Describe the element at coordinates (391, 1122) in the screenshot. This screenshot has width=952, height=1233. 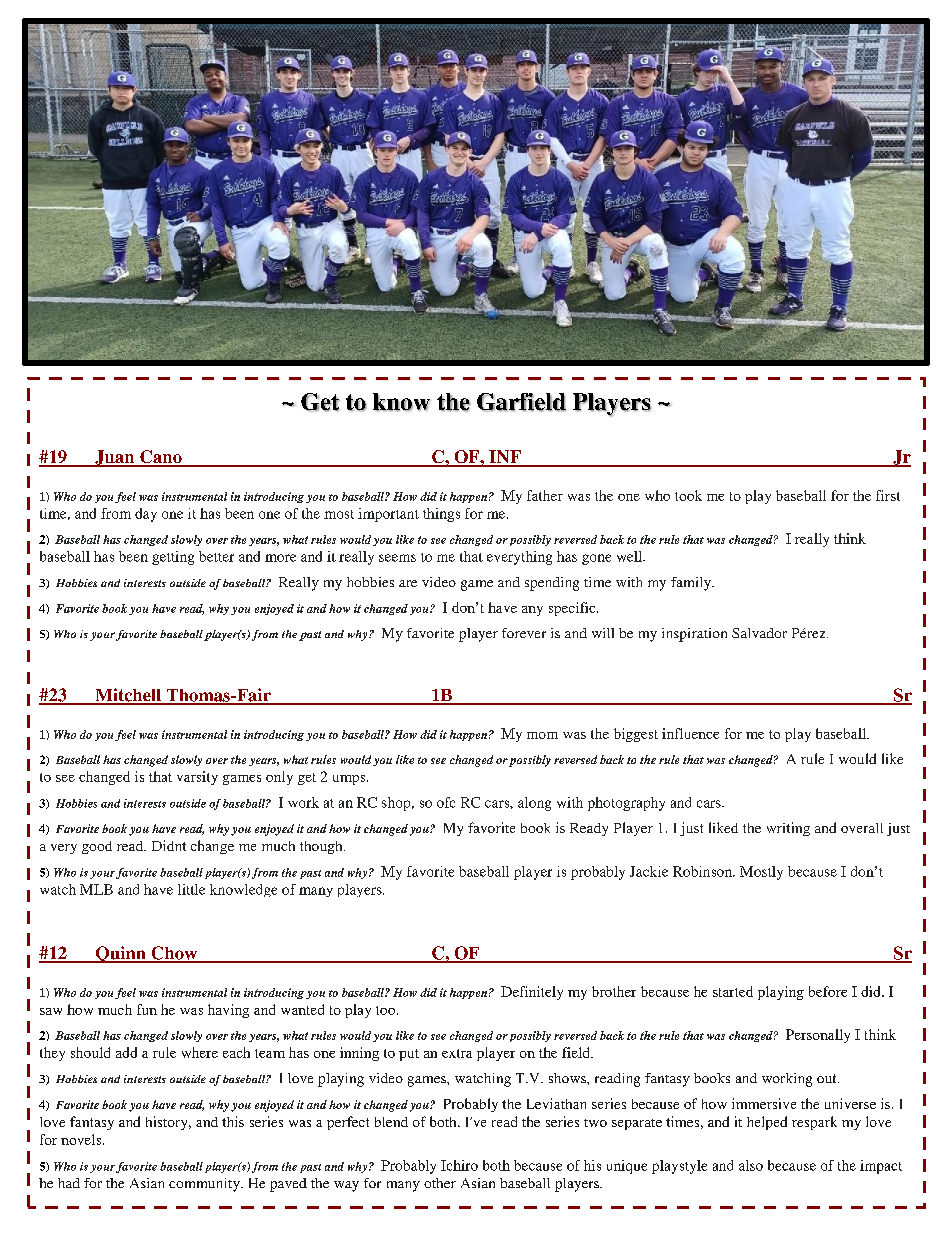
I see `blend` at that location.
